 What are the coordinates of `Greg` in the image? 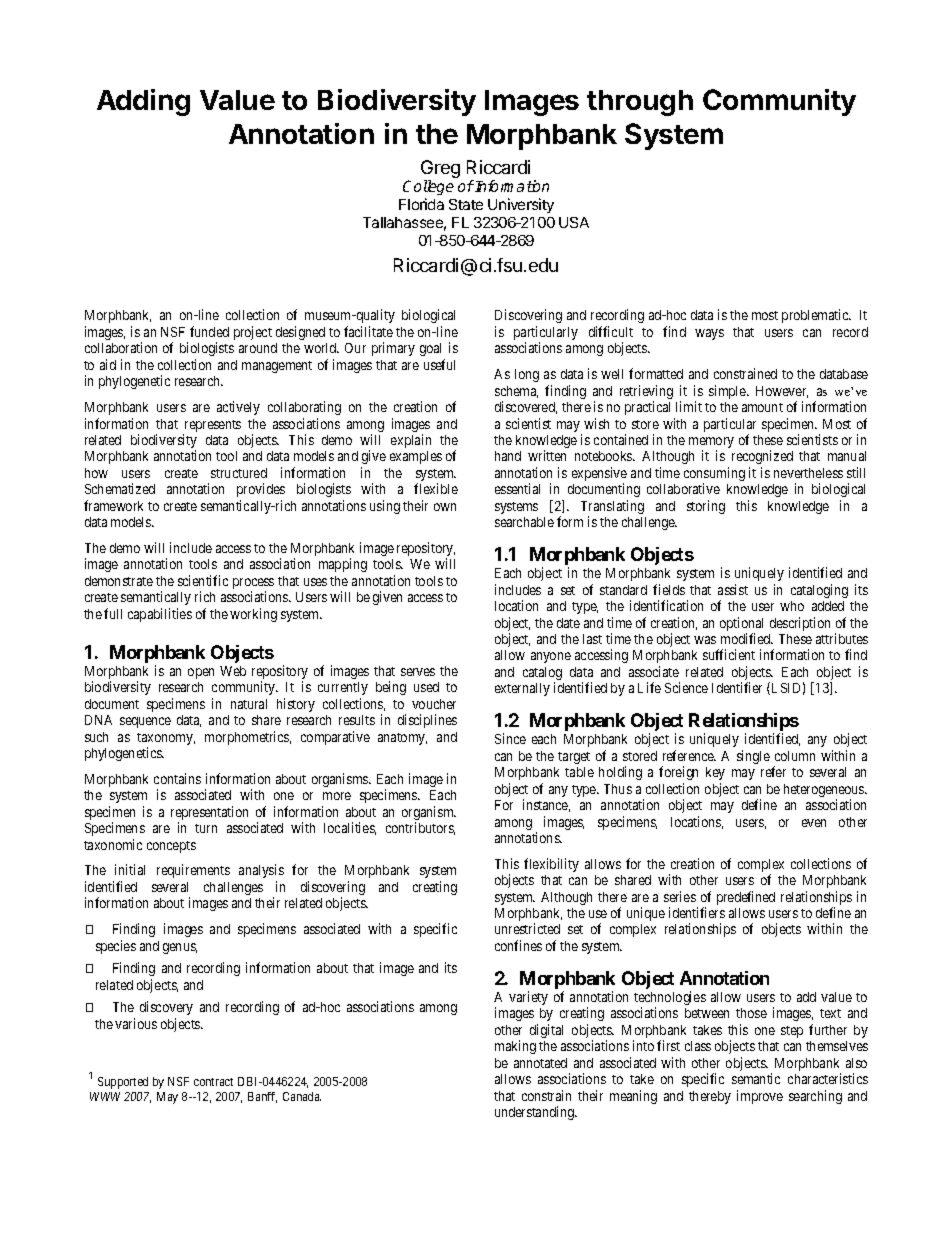 It's located at (440, 170).
